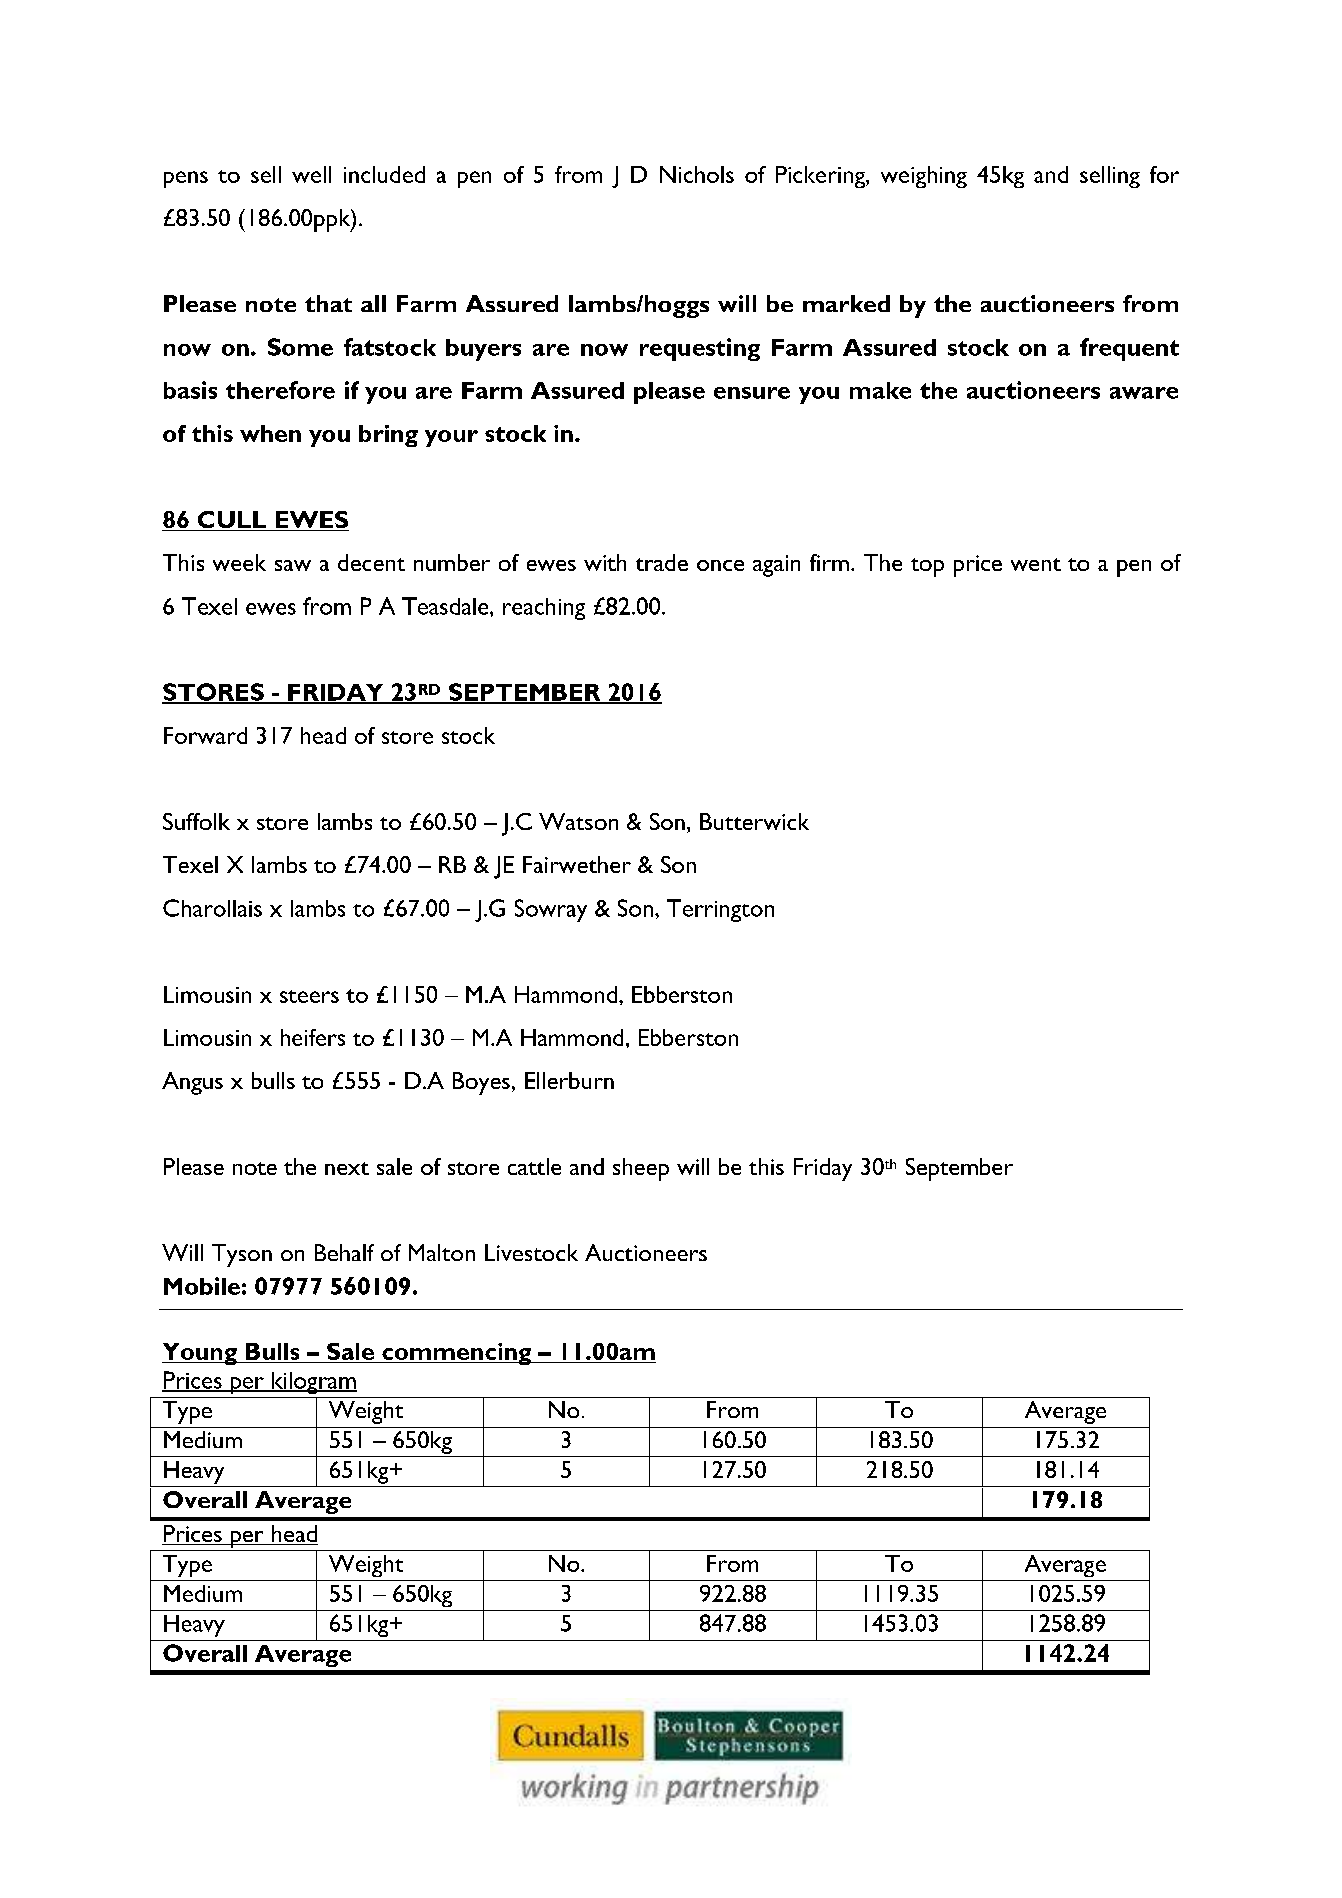 This page has width=1342, height=1898. Describe the element at coordinates (232, 521) in the page. I see `CULL` at that location.
